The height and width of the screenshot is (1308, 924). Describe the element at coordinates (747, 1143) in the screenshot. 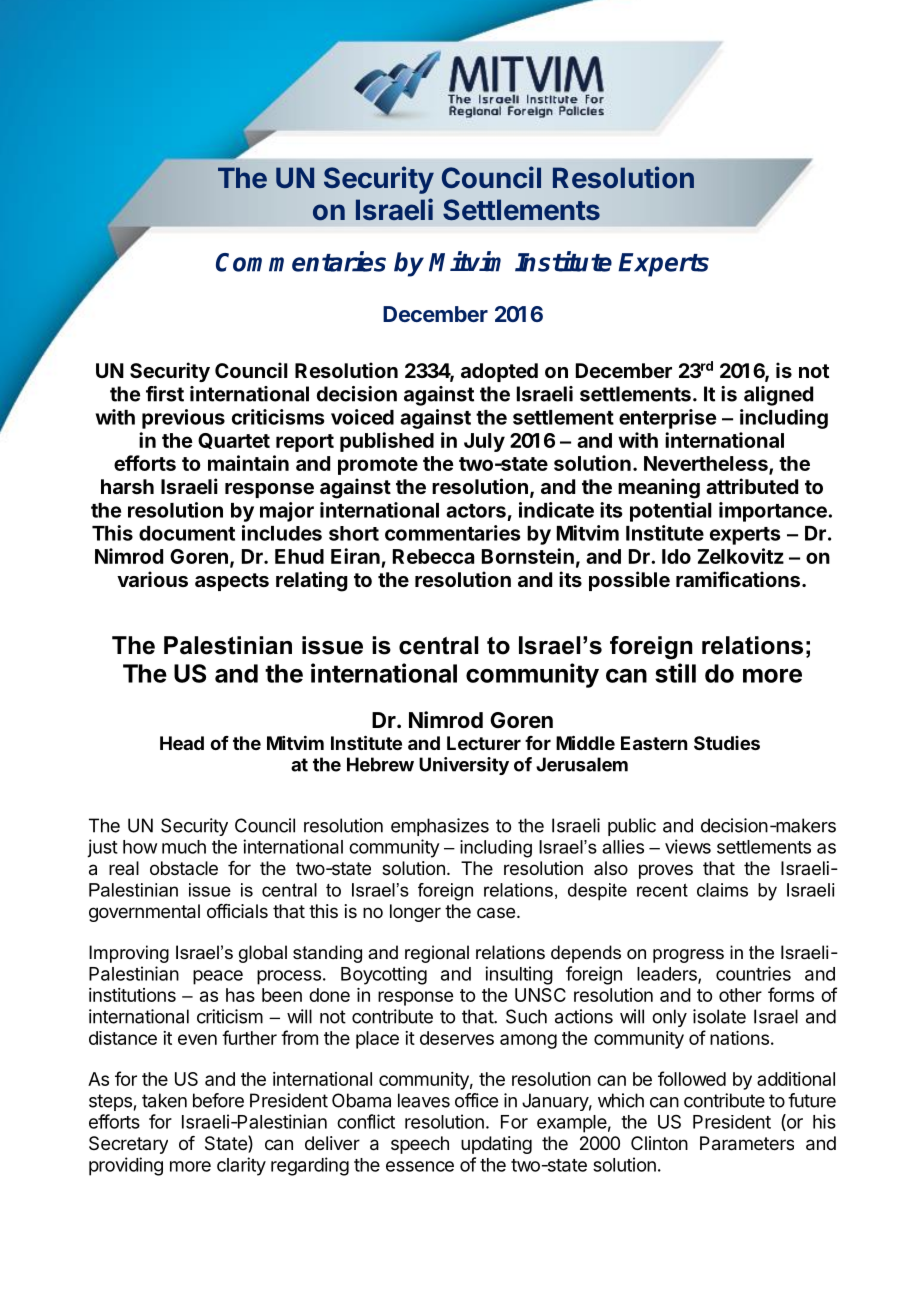

I see `Parameters` at that location.
